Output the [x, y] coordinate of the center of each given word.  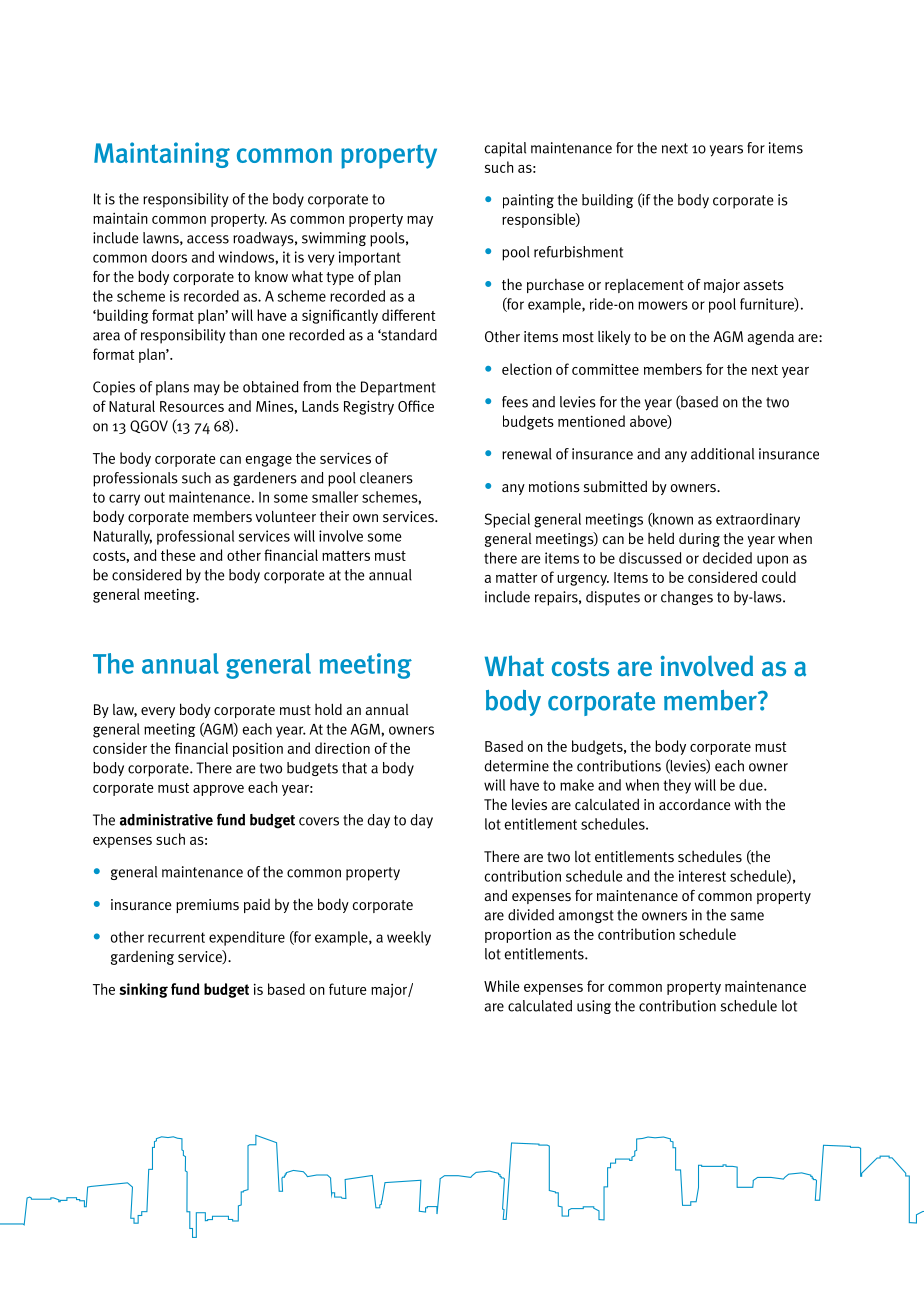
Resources [192, 406]
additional [722, 454]
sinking [143, 990]
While [502, 986]
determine [516, 766]
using [594, 1007]
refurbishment [578, 252]
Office [416, 406]
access [208, 239]
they [677, 786]
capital [505, 149]
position [258, 749]
